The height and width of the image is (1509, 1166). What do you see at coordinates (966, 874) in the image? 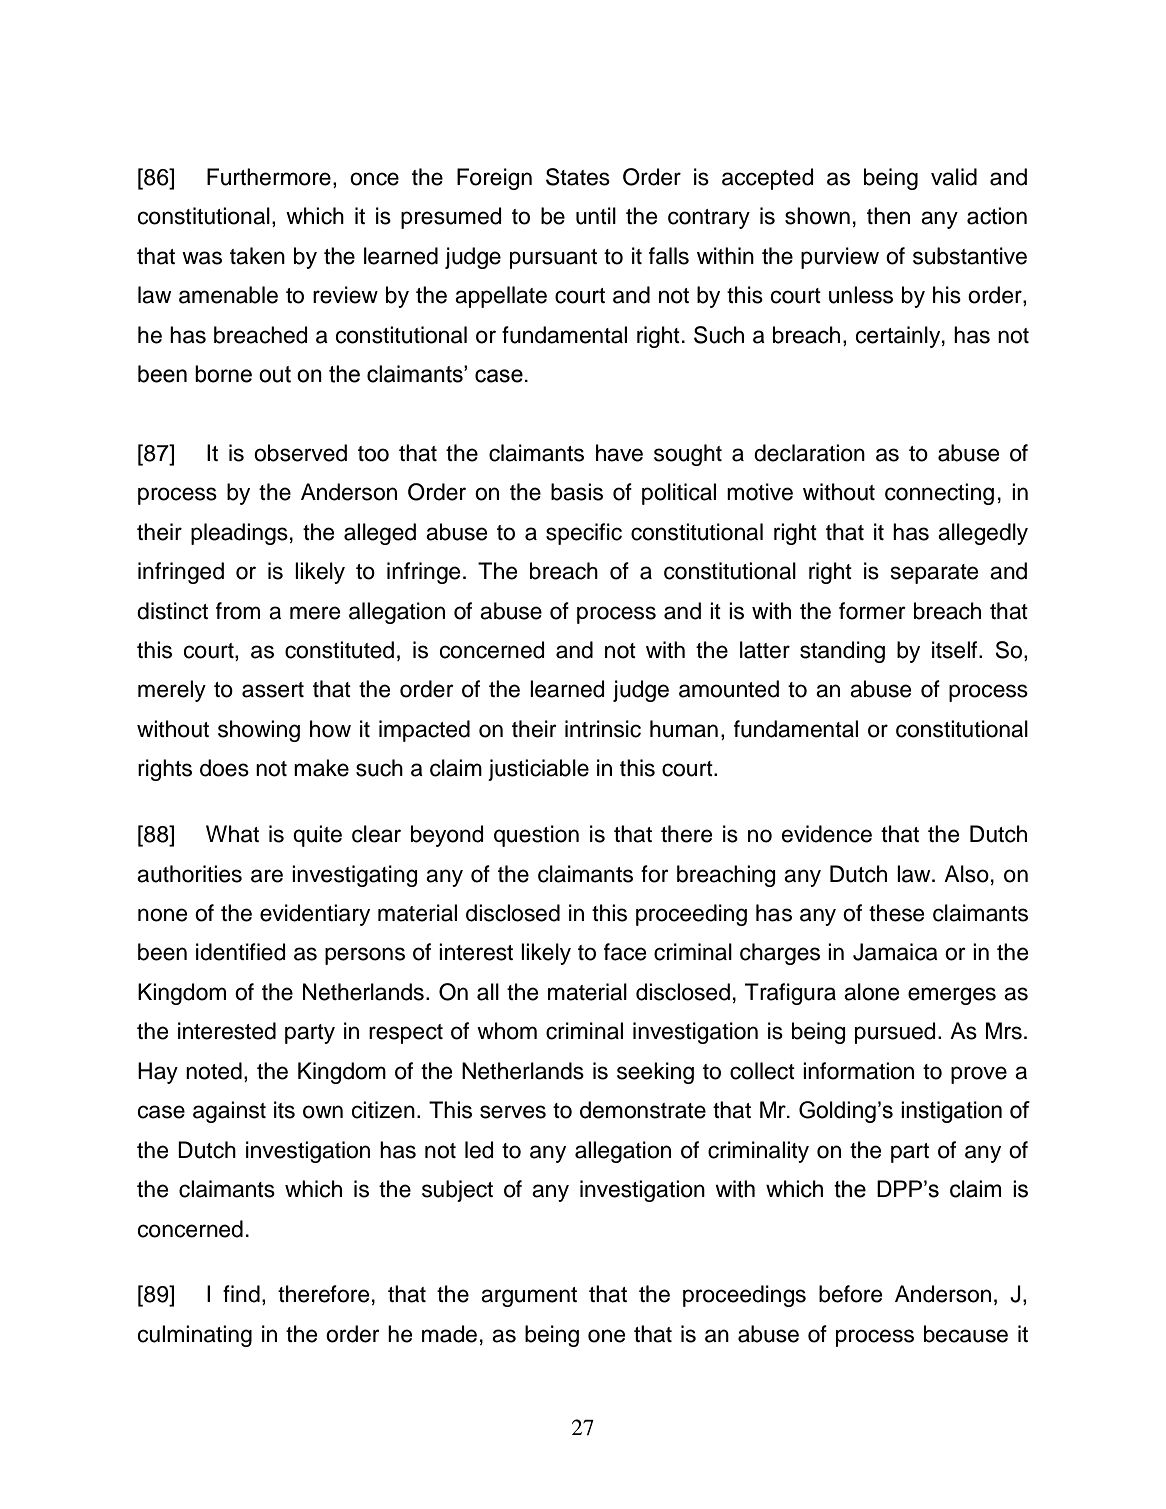
I see `Also` at bounding box center [966, 874].
